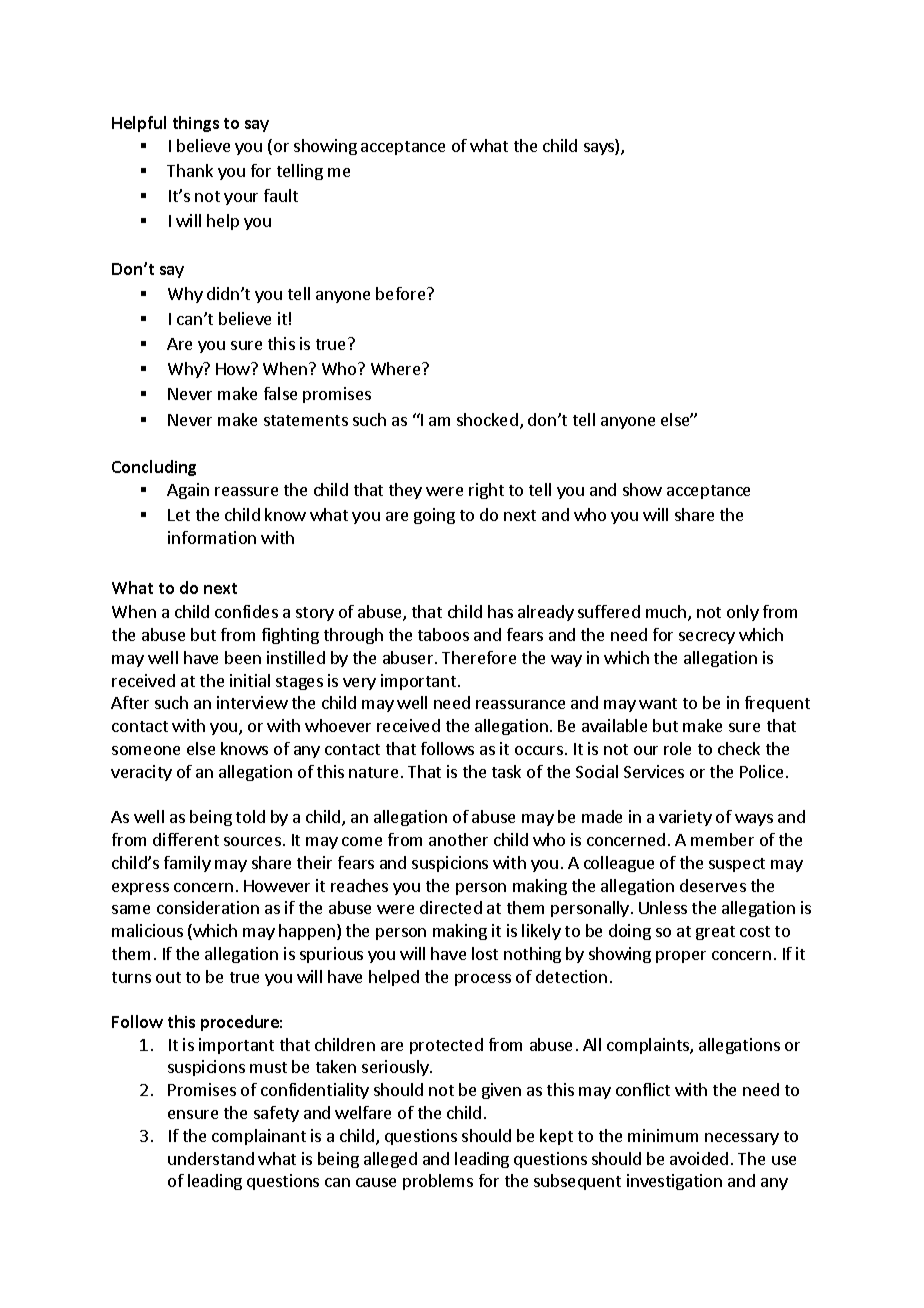 This image has width=924, height=1308. Describe the element at coordinates (208, 907) in the image. I see `consideration` at that location.
